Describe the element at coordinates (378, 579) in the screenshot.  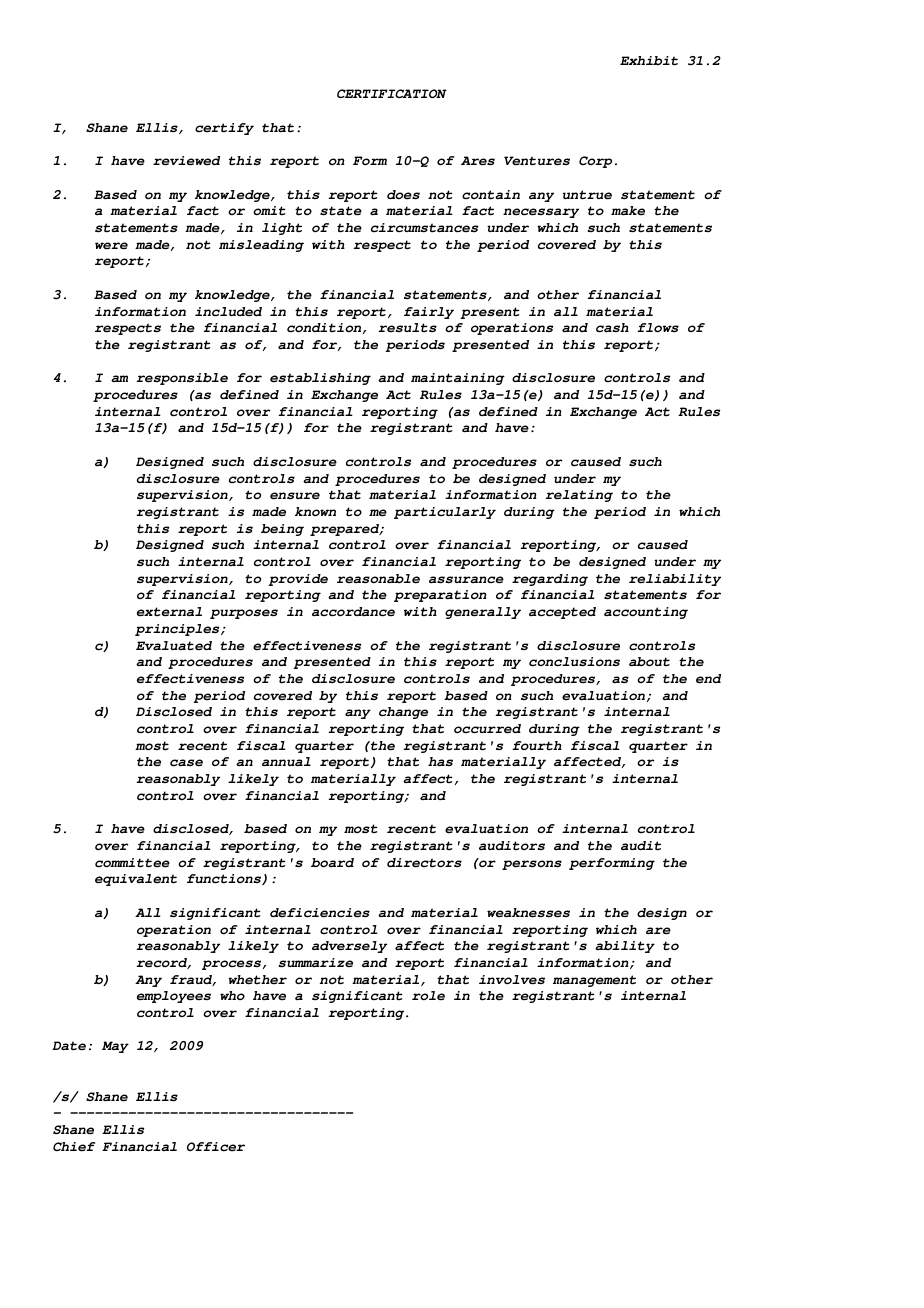
I see `reasonable` at that location.
